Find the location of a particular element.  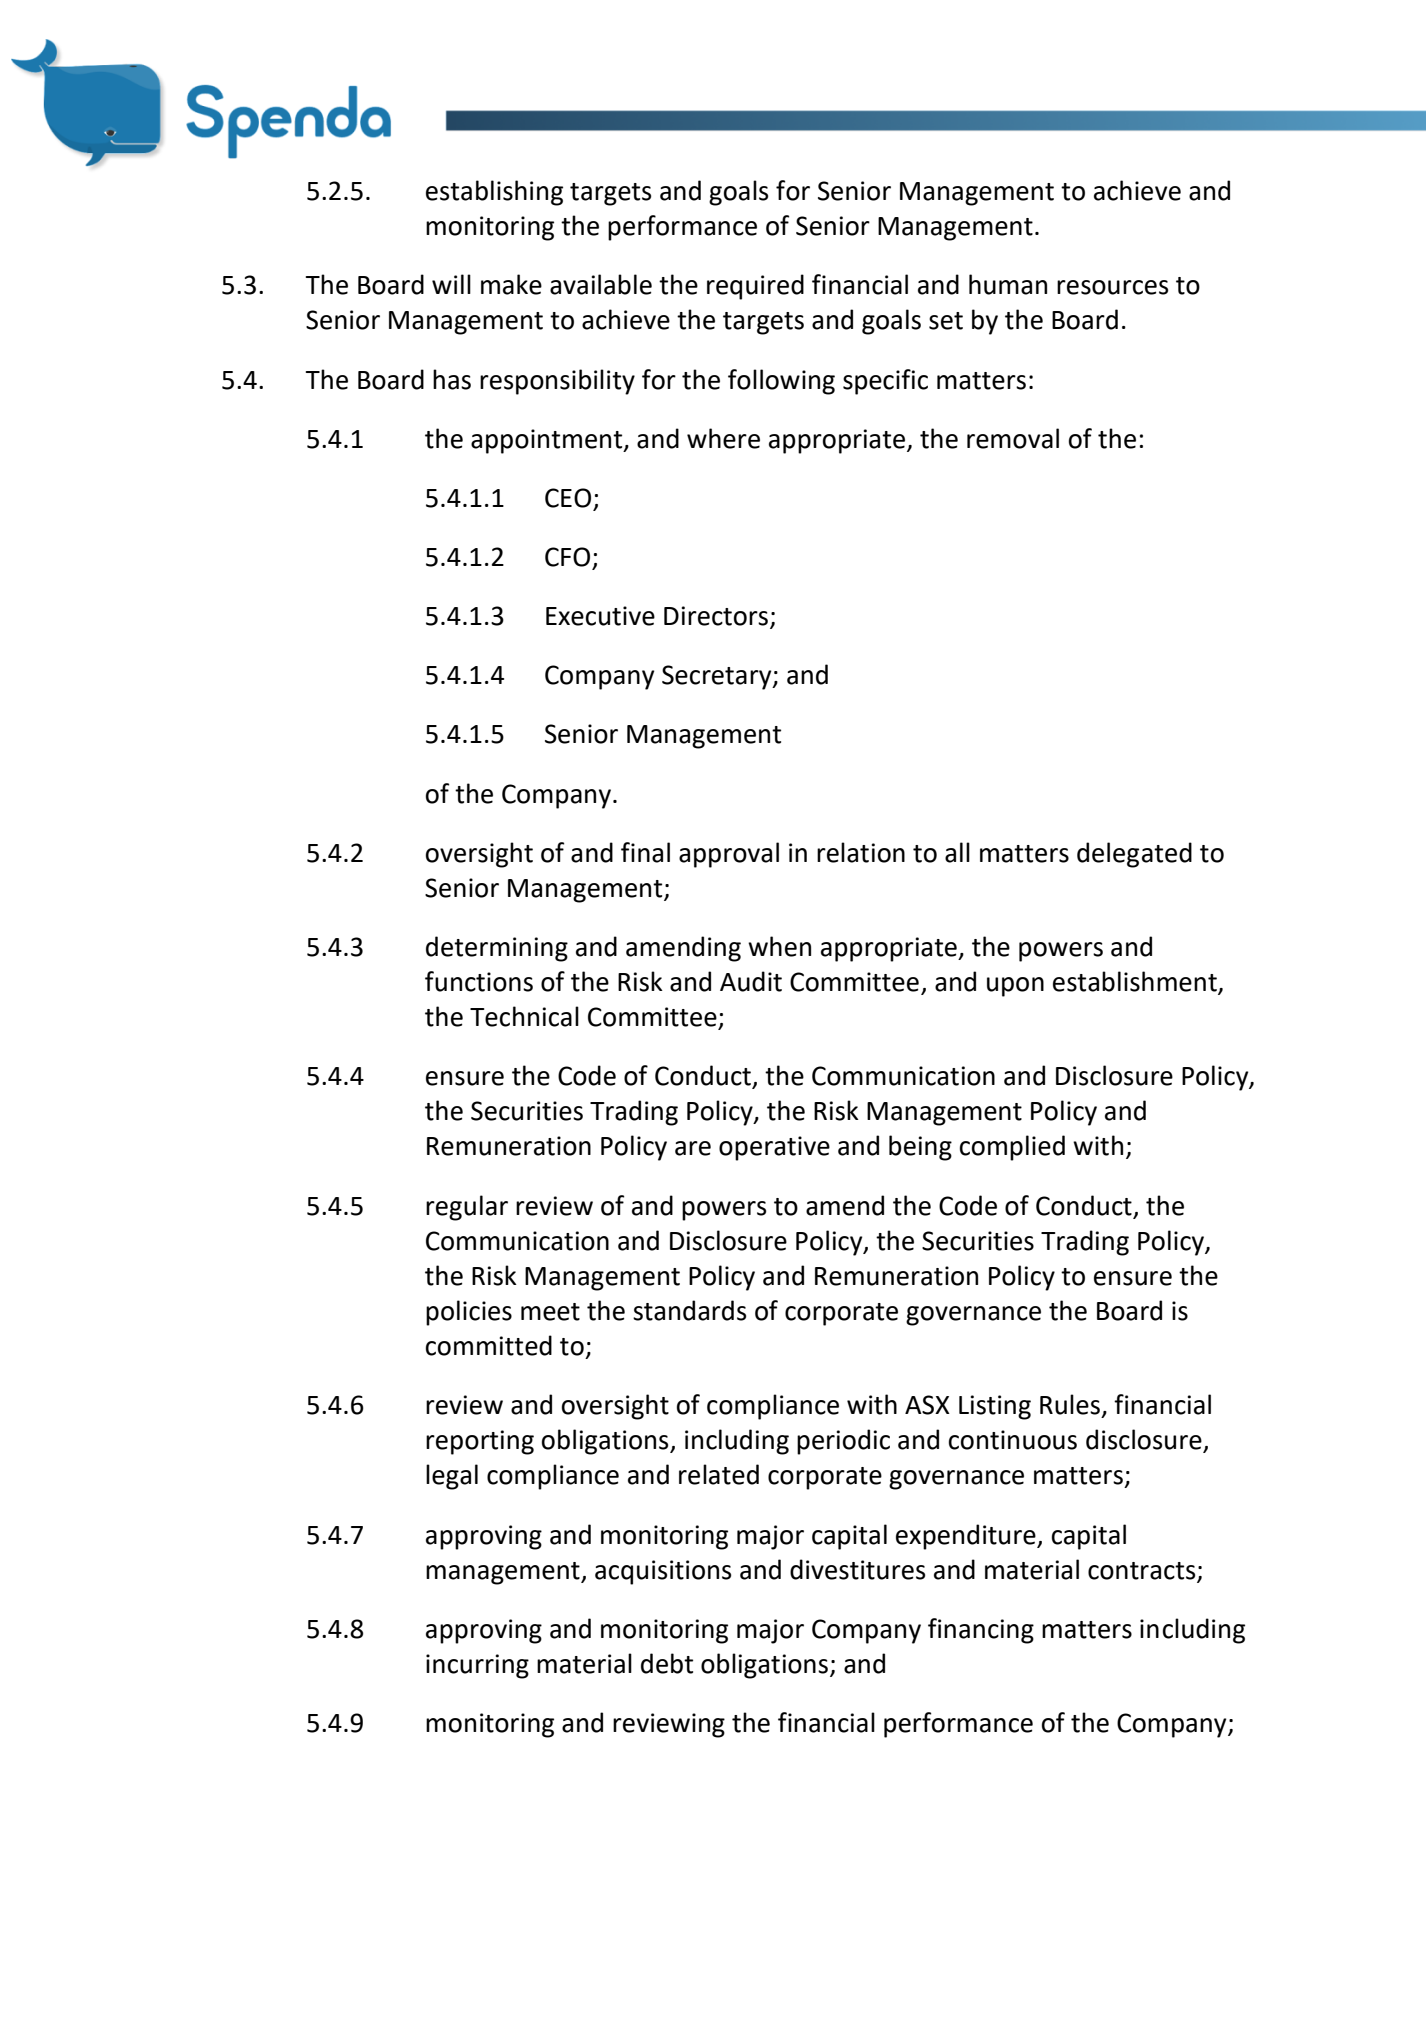

divestitures is located at coordinates (857, 1569).
